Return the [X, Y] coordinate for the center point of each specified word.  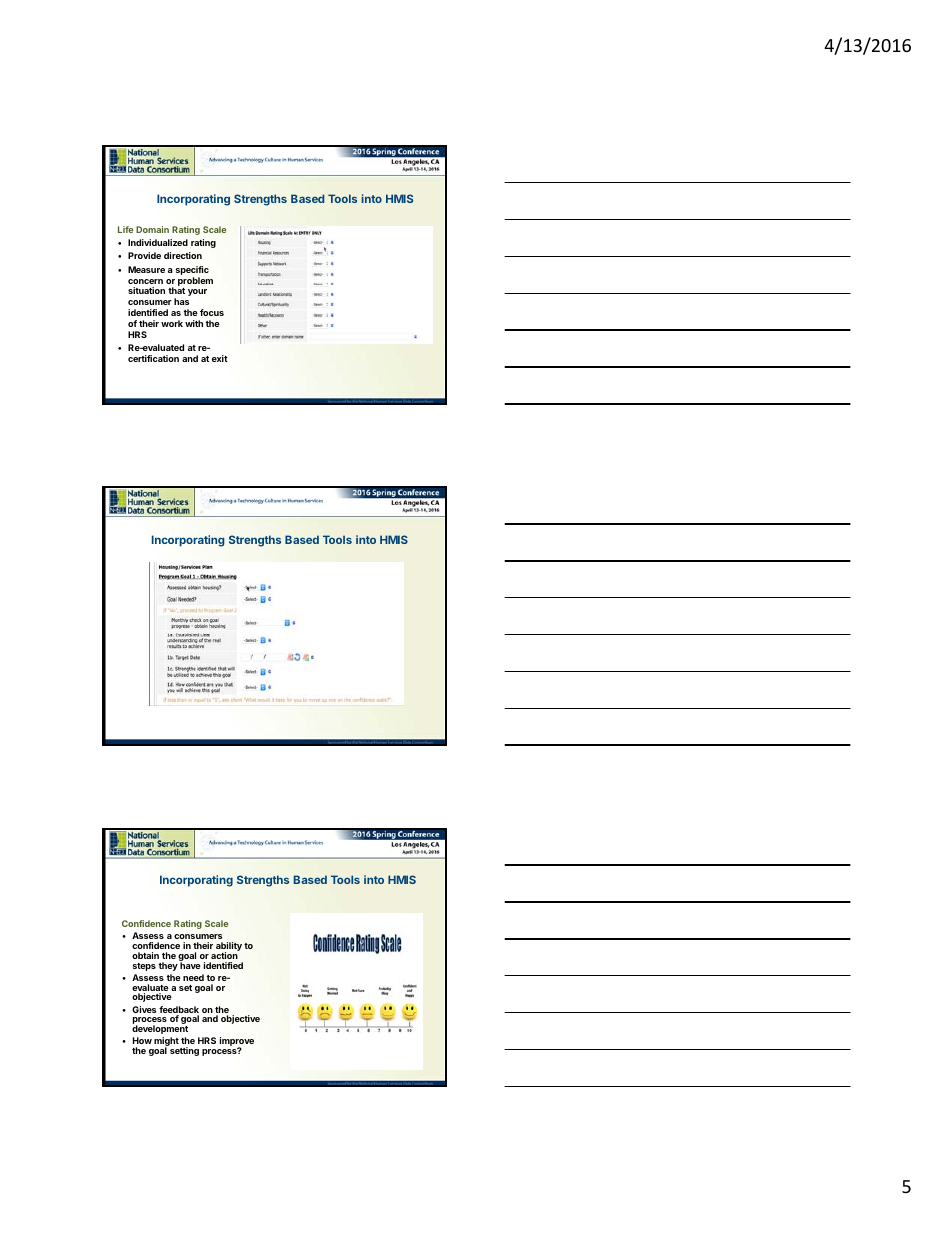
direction [183, 255]
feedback [179, 1011]
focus [212, 312]
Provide [144, 255]
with [194, 323]
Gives [144, 1009]
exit [220, 358]
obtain [145, 955]
